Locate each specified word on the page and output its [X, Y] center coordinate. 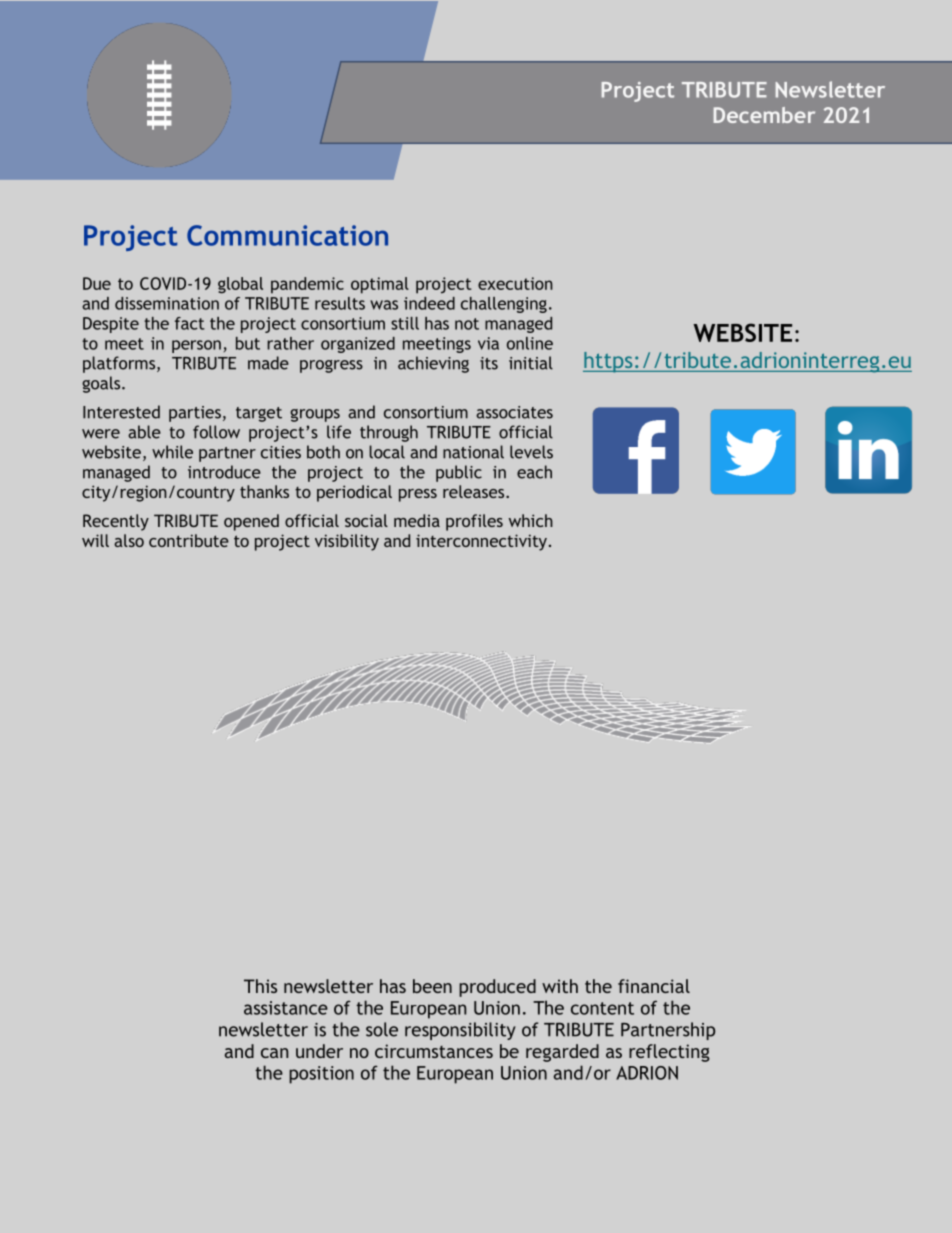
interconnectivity [481, 542]
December [764, 115]
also [129, 540]
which [531, 520]
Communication [287, 235]
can [274, 1053]
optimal [380, 285]
